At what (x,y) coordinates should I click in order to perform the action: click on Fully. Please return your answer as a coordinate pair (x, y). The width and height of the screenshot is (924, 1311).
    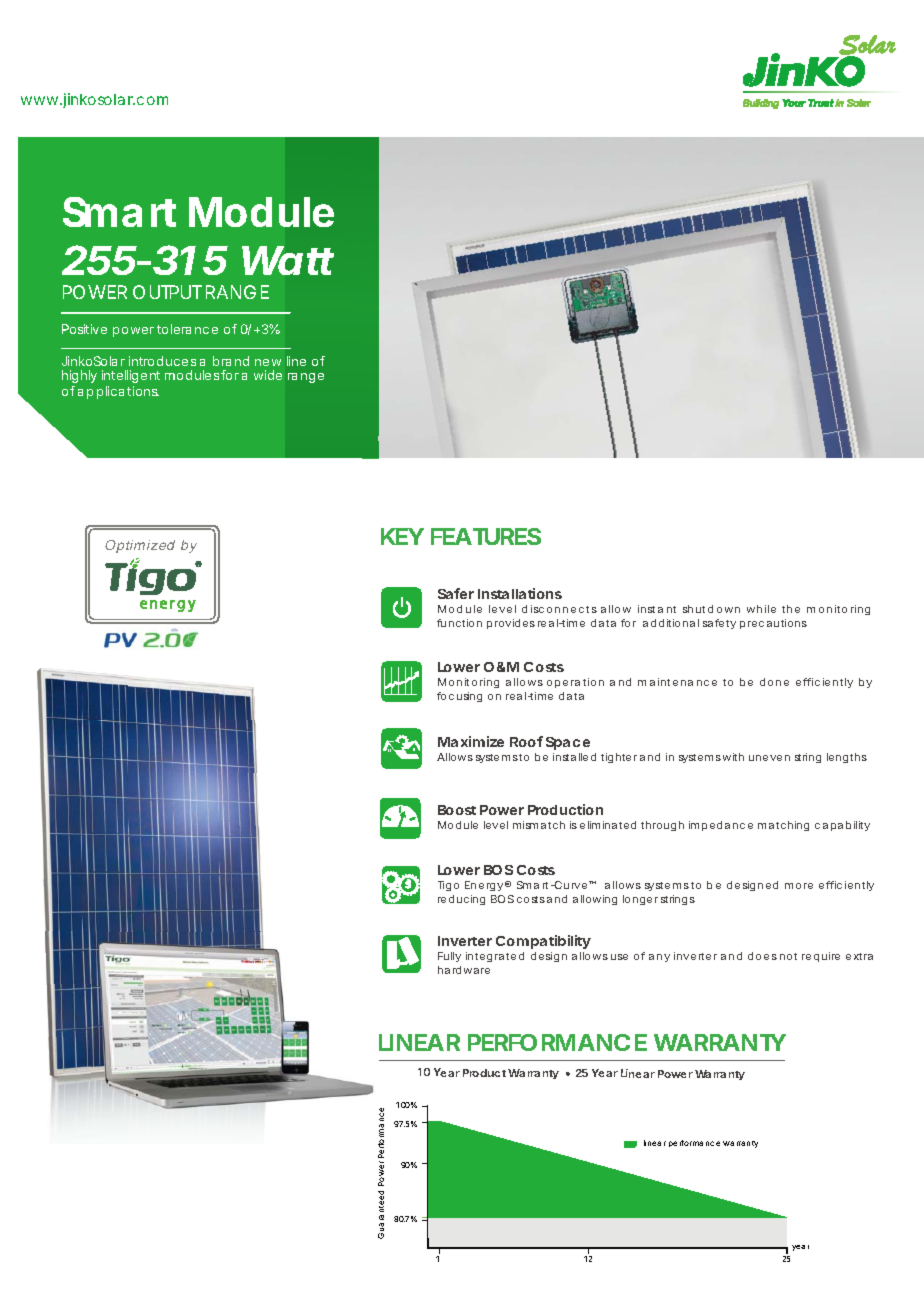
    Looking at the image, I should click on (449, 957).
